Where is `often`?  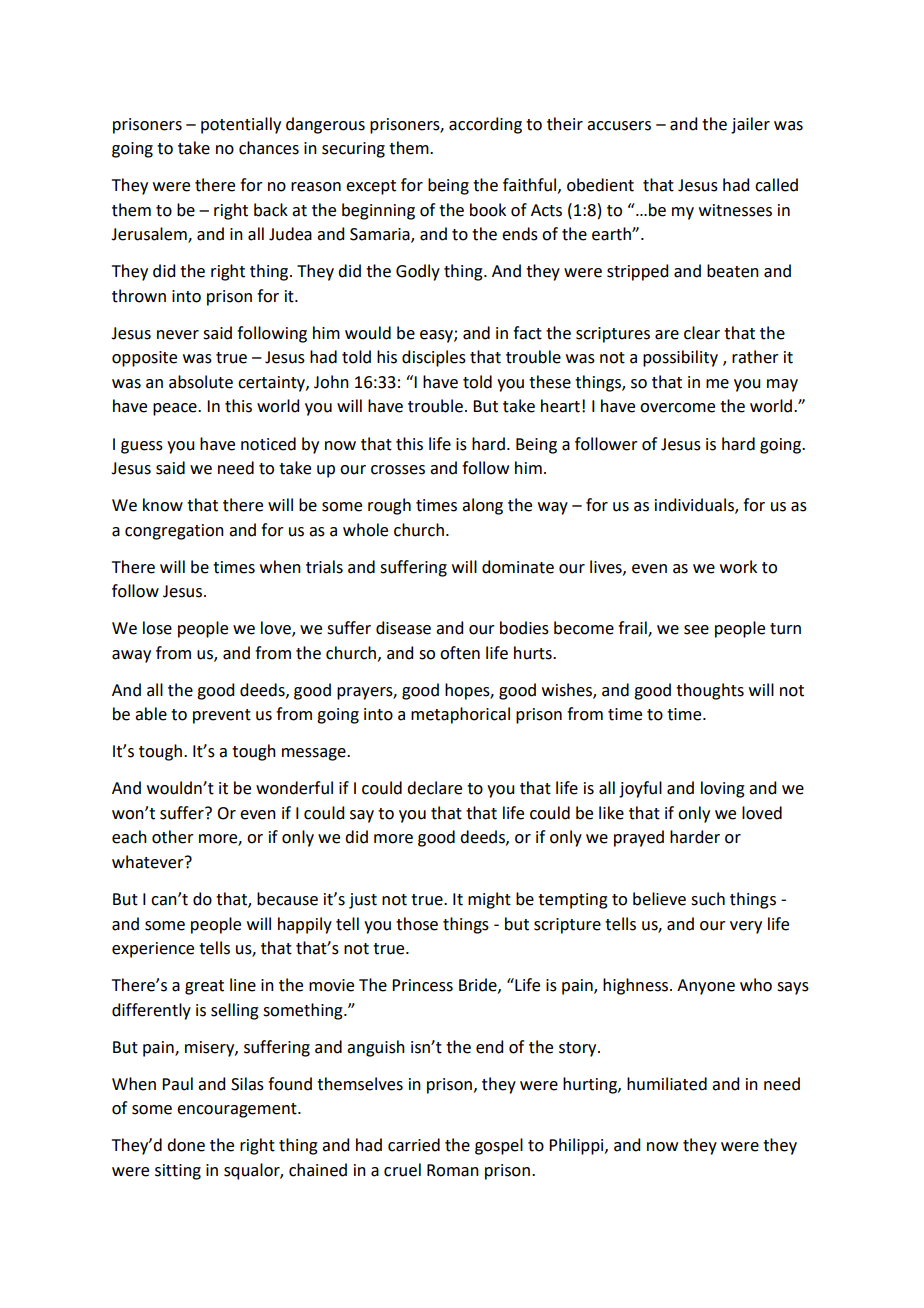
often is located at coordinates (460, 653).
